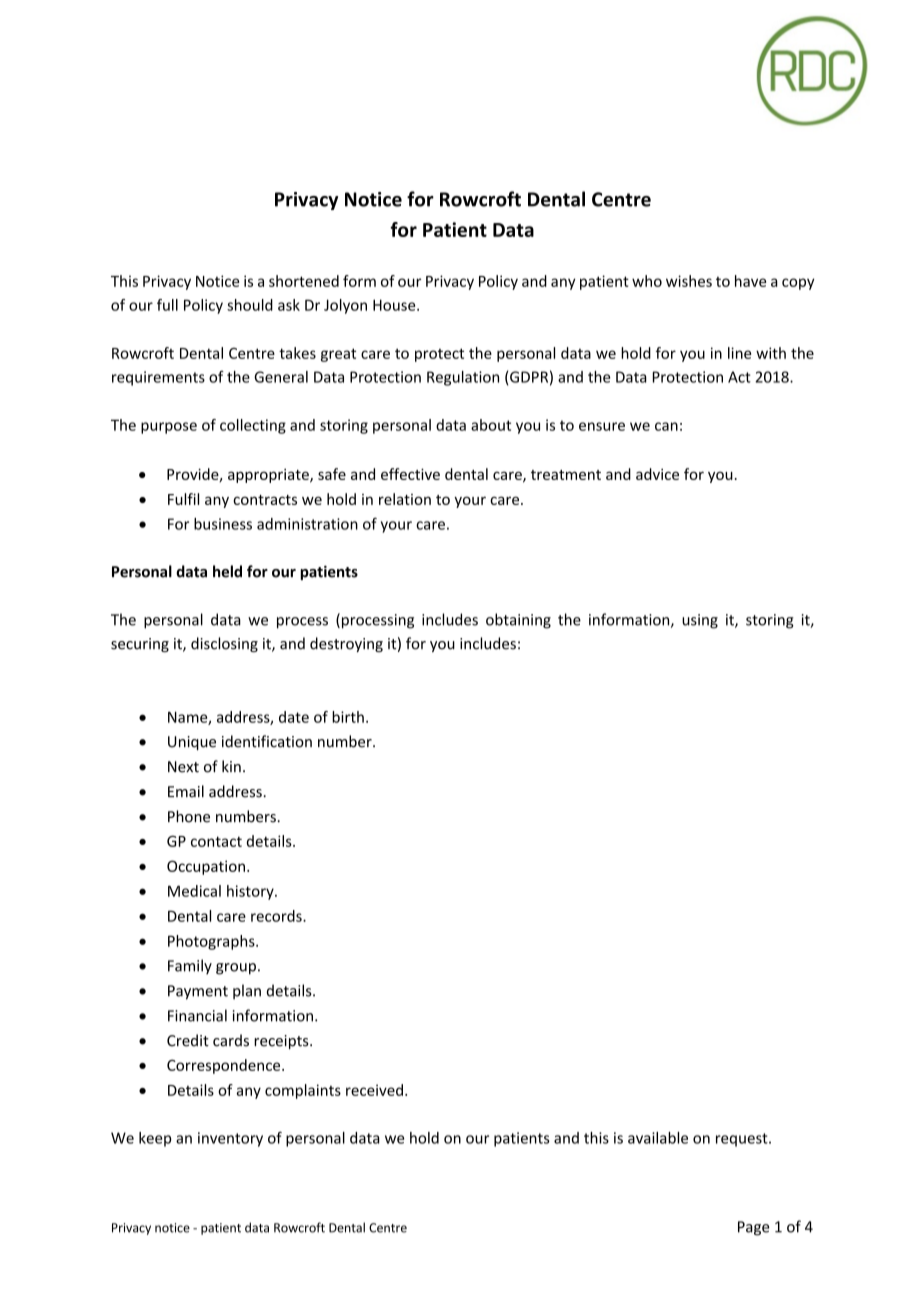  What do you see at coordinates (230, 1139) in the screenshot?
I see `inventory` at bounding box center [230, 1139].
